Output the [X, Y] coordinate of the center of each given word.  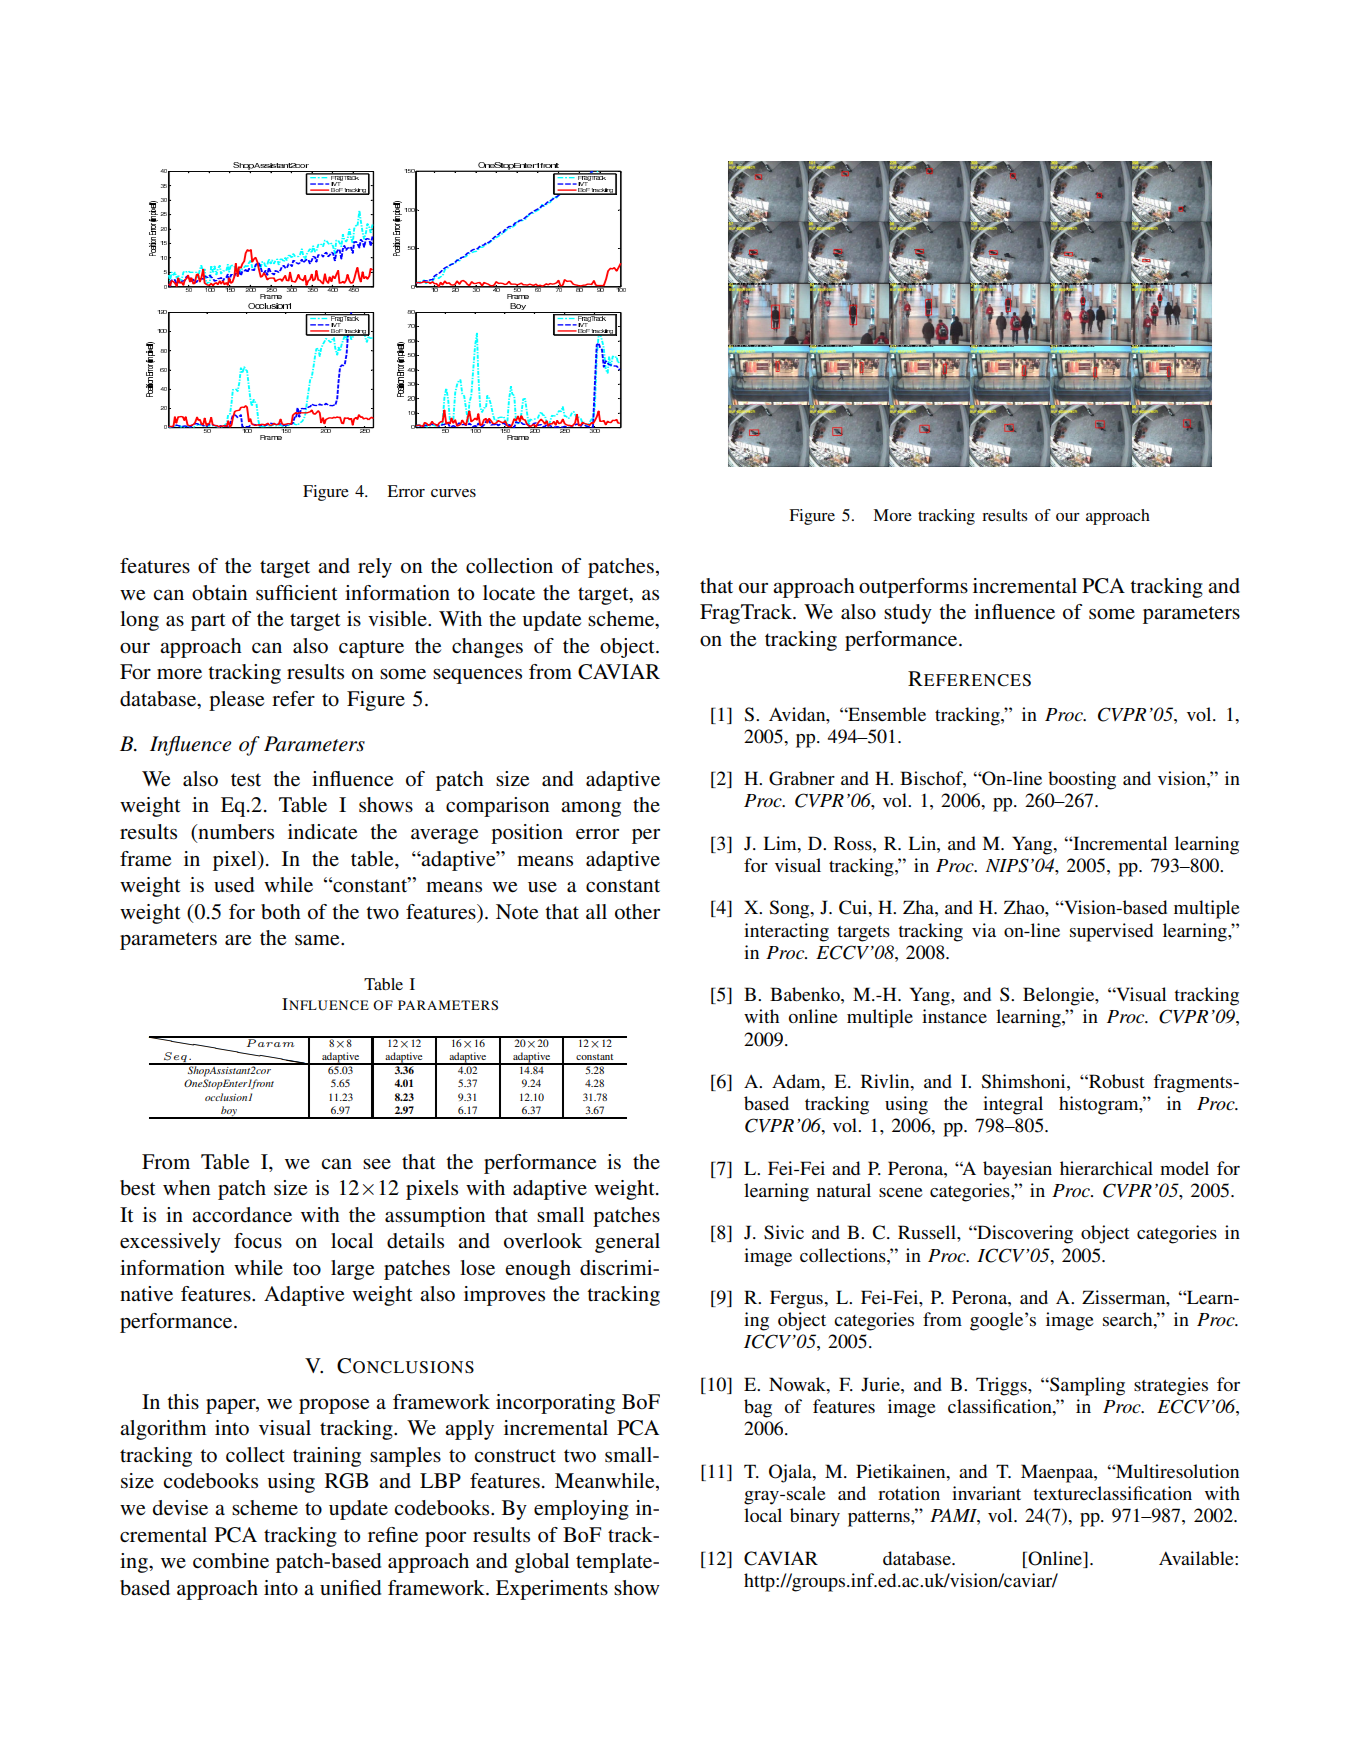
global [542, 1563]
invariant [986, 1493]
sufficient [297, 593]
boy [229, 1112]
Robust [1115, 1081]
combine [231, 1561]
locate [509, 593]
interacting [786, 932]
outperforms [913, 588]
